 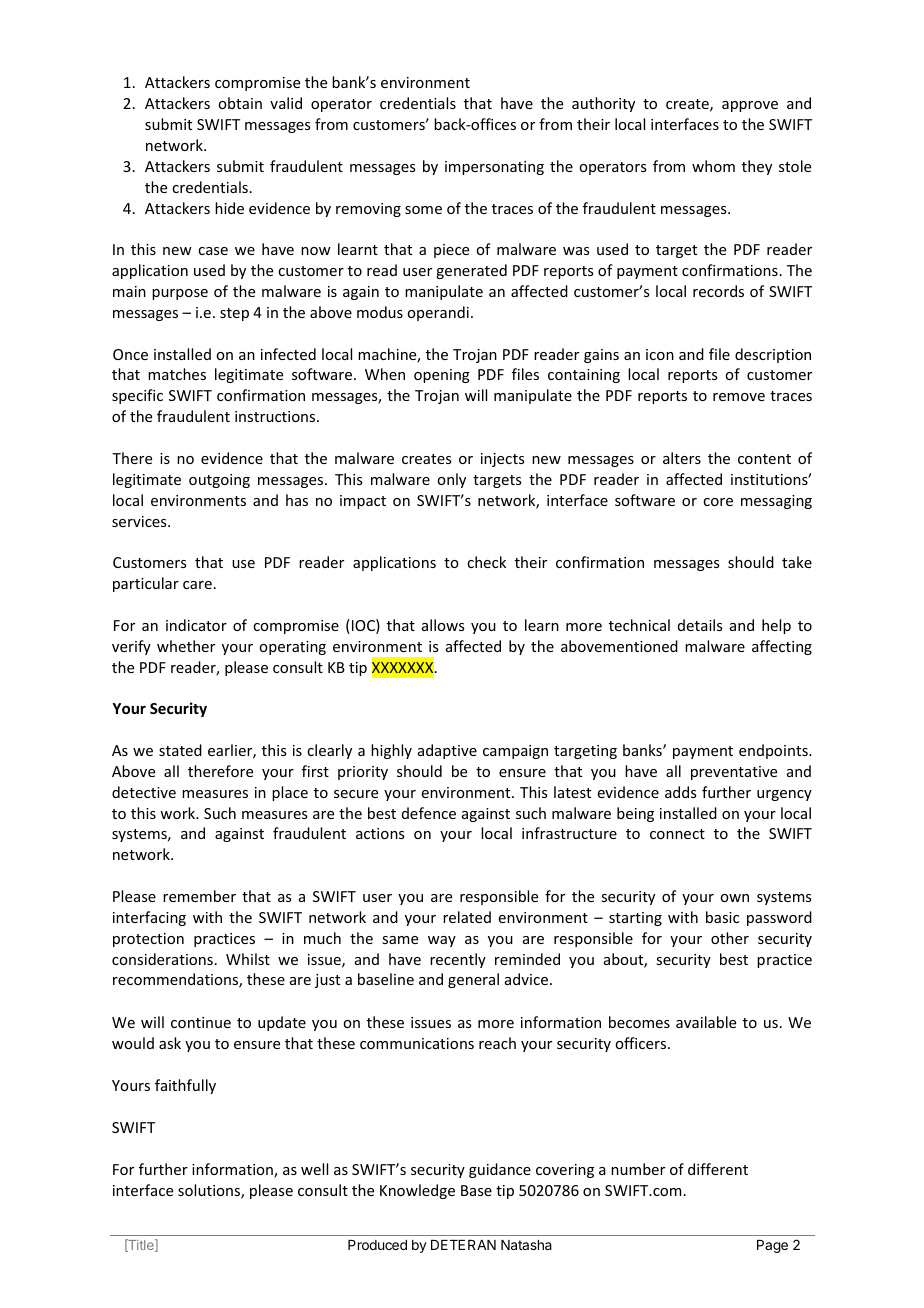 I want to click on allows, so click(x=443, y=625).
